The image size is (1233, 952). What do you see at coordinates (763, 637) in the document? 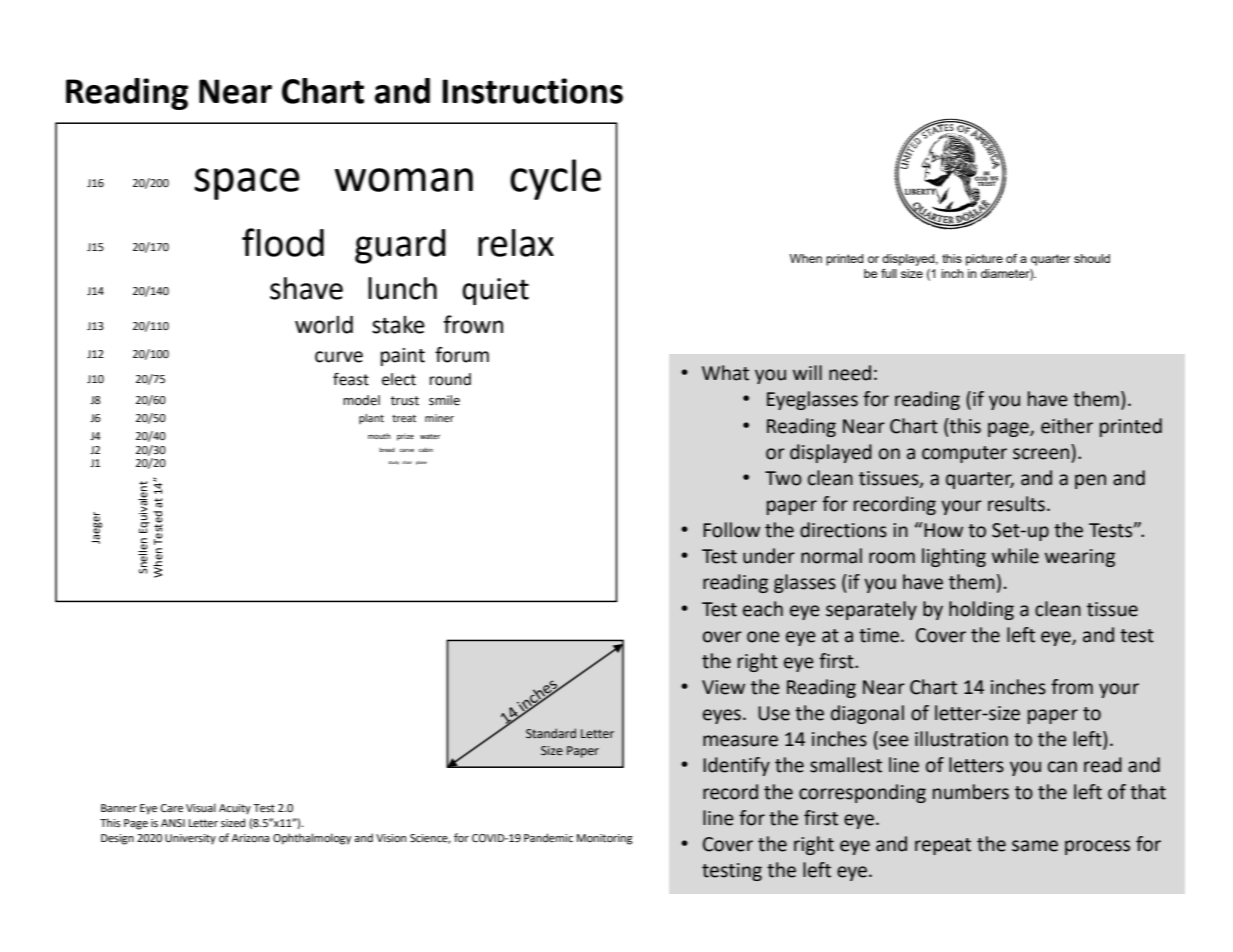
I see `one` at bounding box center [763, 637].
